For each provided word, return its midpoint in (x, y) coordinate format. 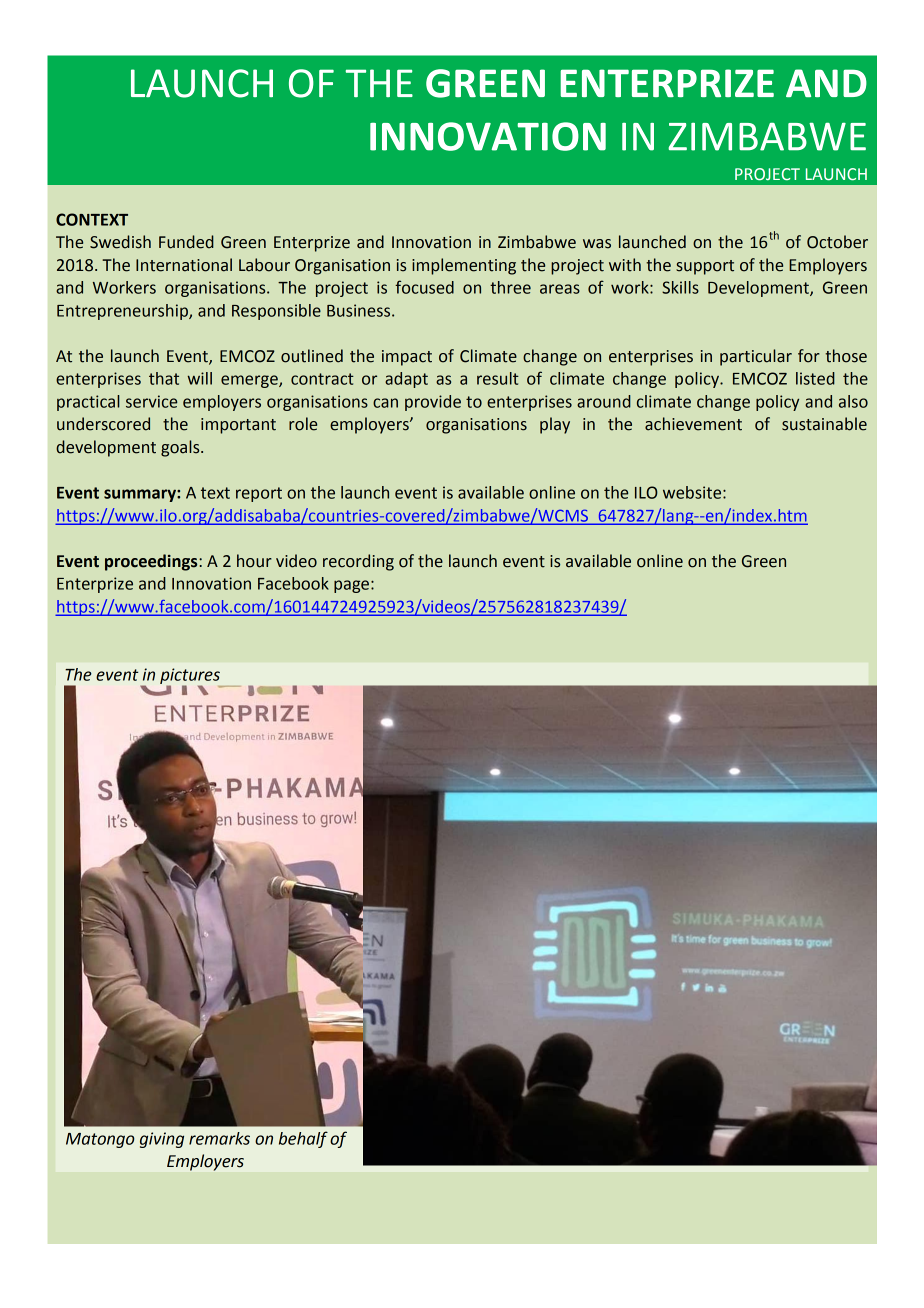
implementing (464, 266)
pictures (190, 677)
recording (358, 562)
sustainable (824, 424)
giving (162, 1140)
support (705, 267)
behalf (303, 1139)
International (184, 265)
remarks (219, 1138)
